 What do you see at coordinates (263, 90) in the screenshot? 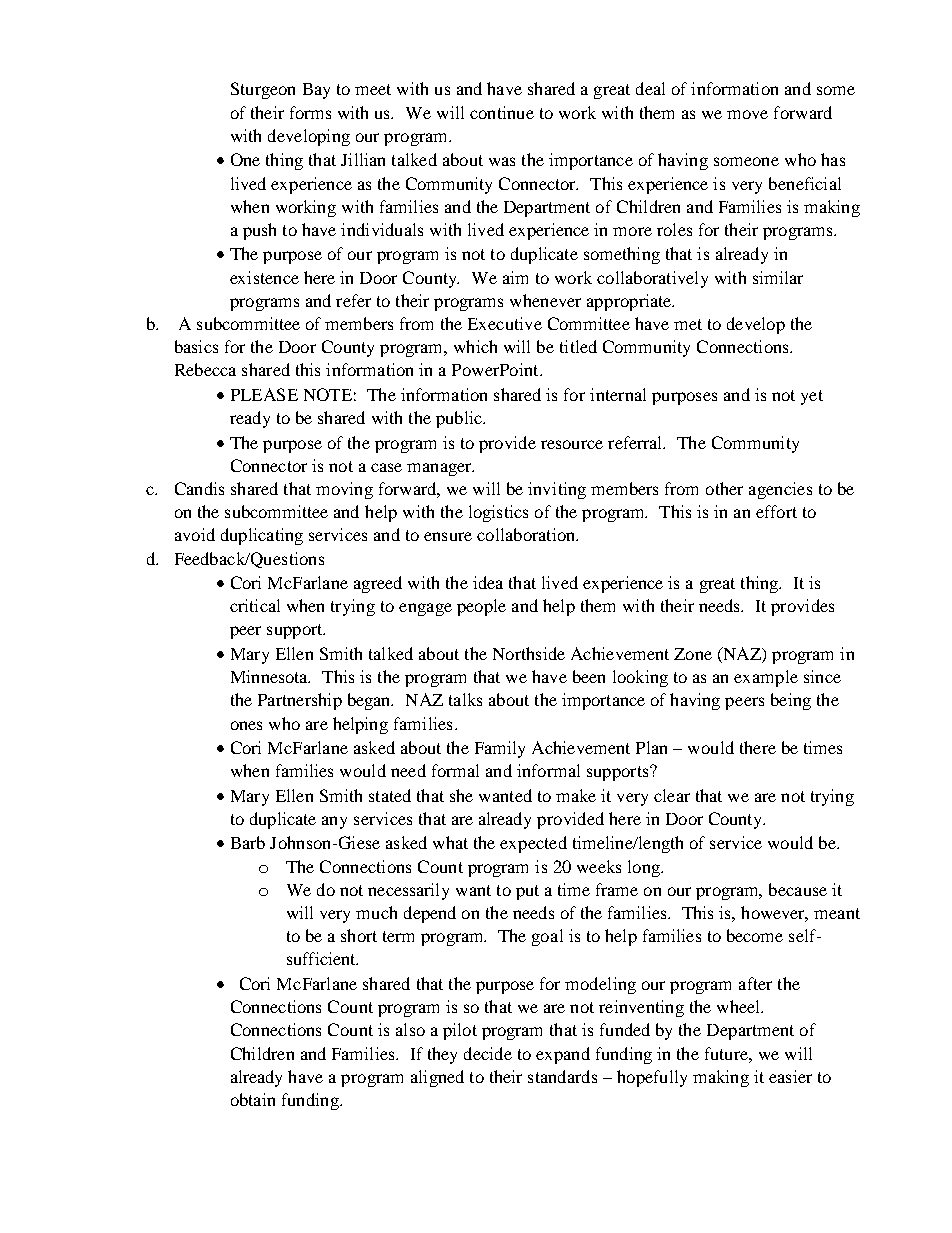
I see `Sturgeon` at bounding box center [263, 90].
